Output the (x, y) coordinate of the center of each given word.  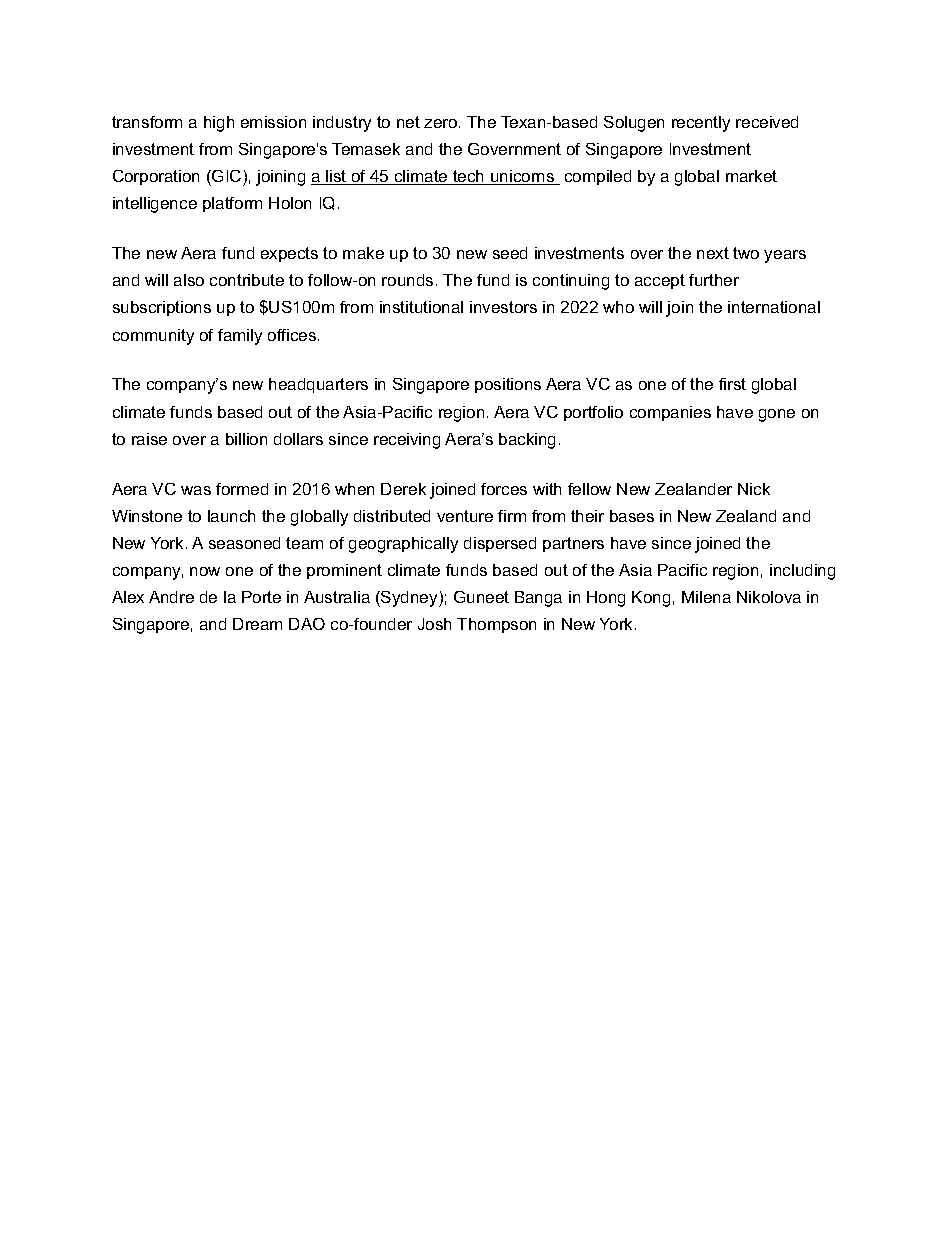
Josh (434, 624)
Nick (754, 489)
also (189, 280)
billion (246, 439)
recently (701, 124)
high (219, 124)
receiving (407, 441)
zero (442, 123)
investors (503, 307)
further (714, 280)
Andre (171, 597)
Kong (651, 599)
